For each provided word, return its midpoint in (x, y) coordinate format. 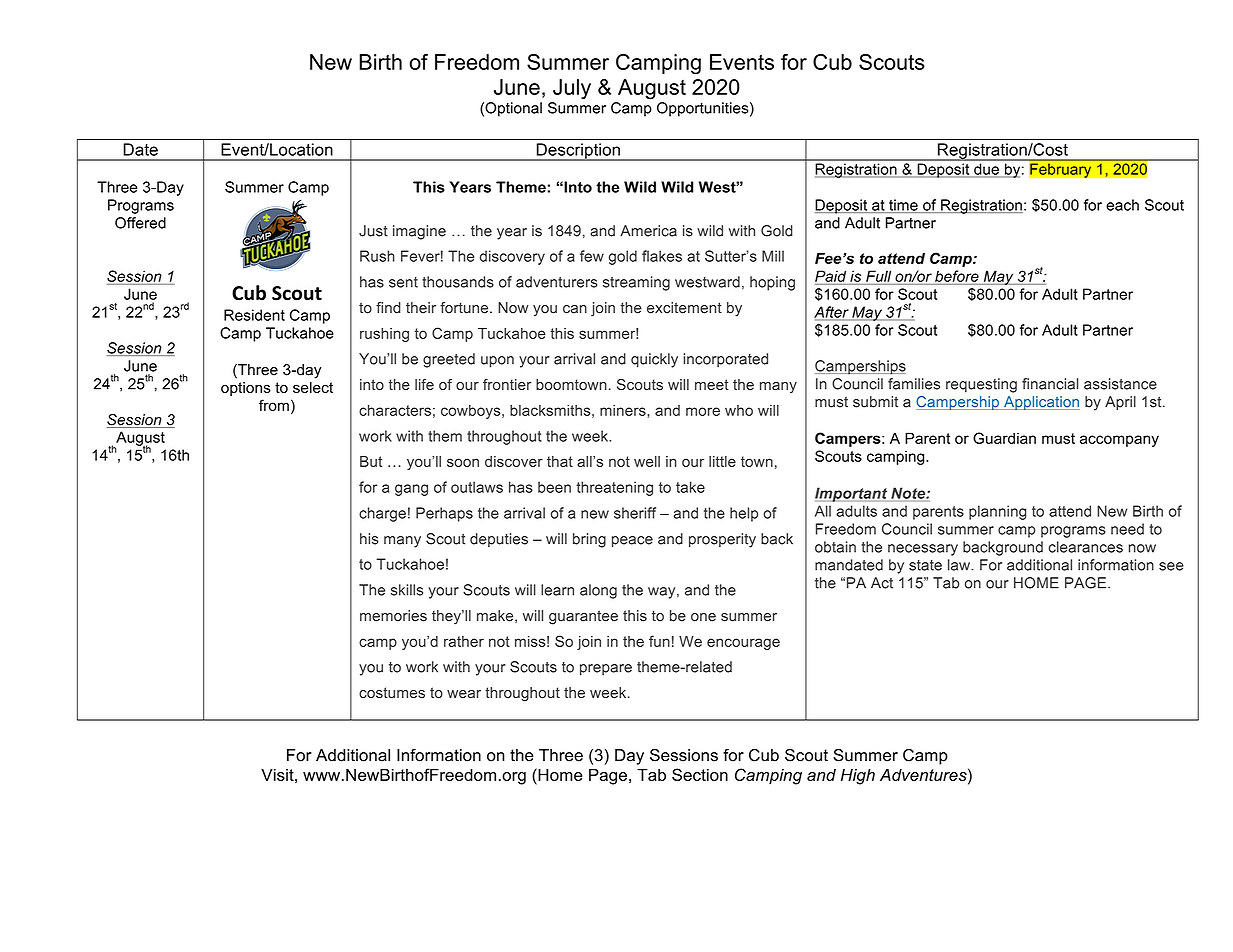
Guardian (1004, 438)
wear (464, 694)
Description (578, 152)
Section (700, 774)
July (572, 89)
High (858, 777)
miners (624, 410)
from (274, 405)
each (1122, 205)
